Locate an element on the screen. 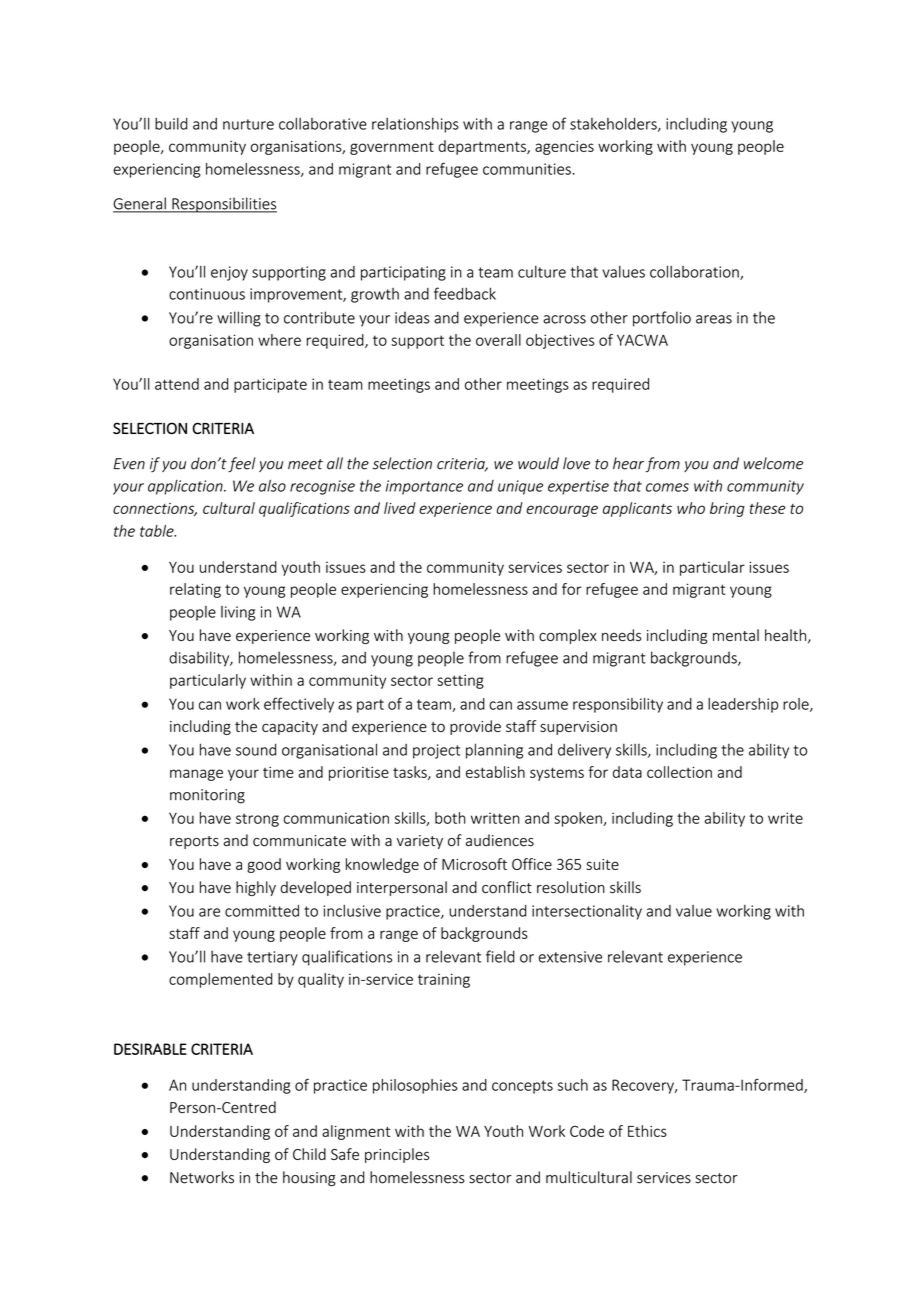 The width and height of the screenshot is (924, 1308). relationships is located at coordinates (415, 125).
